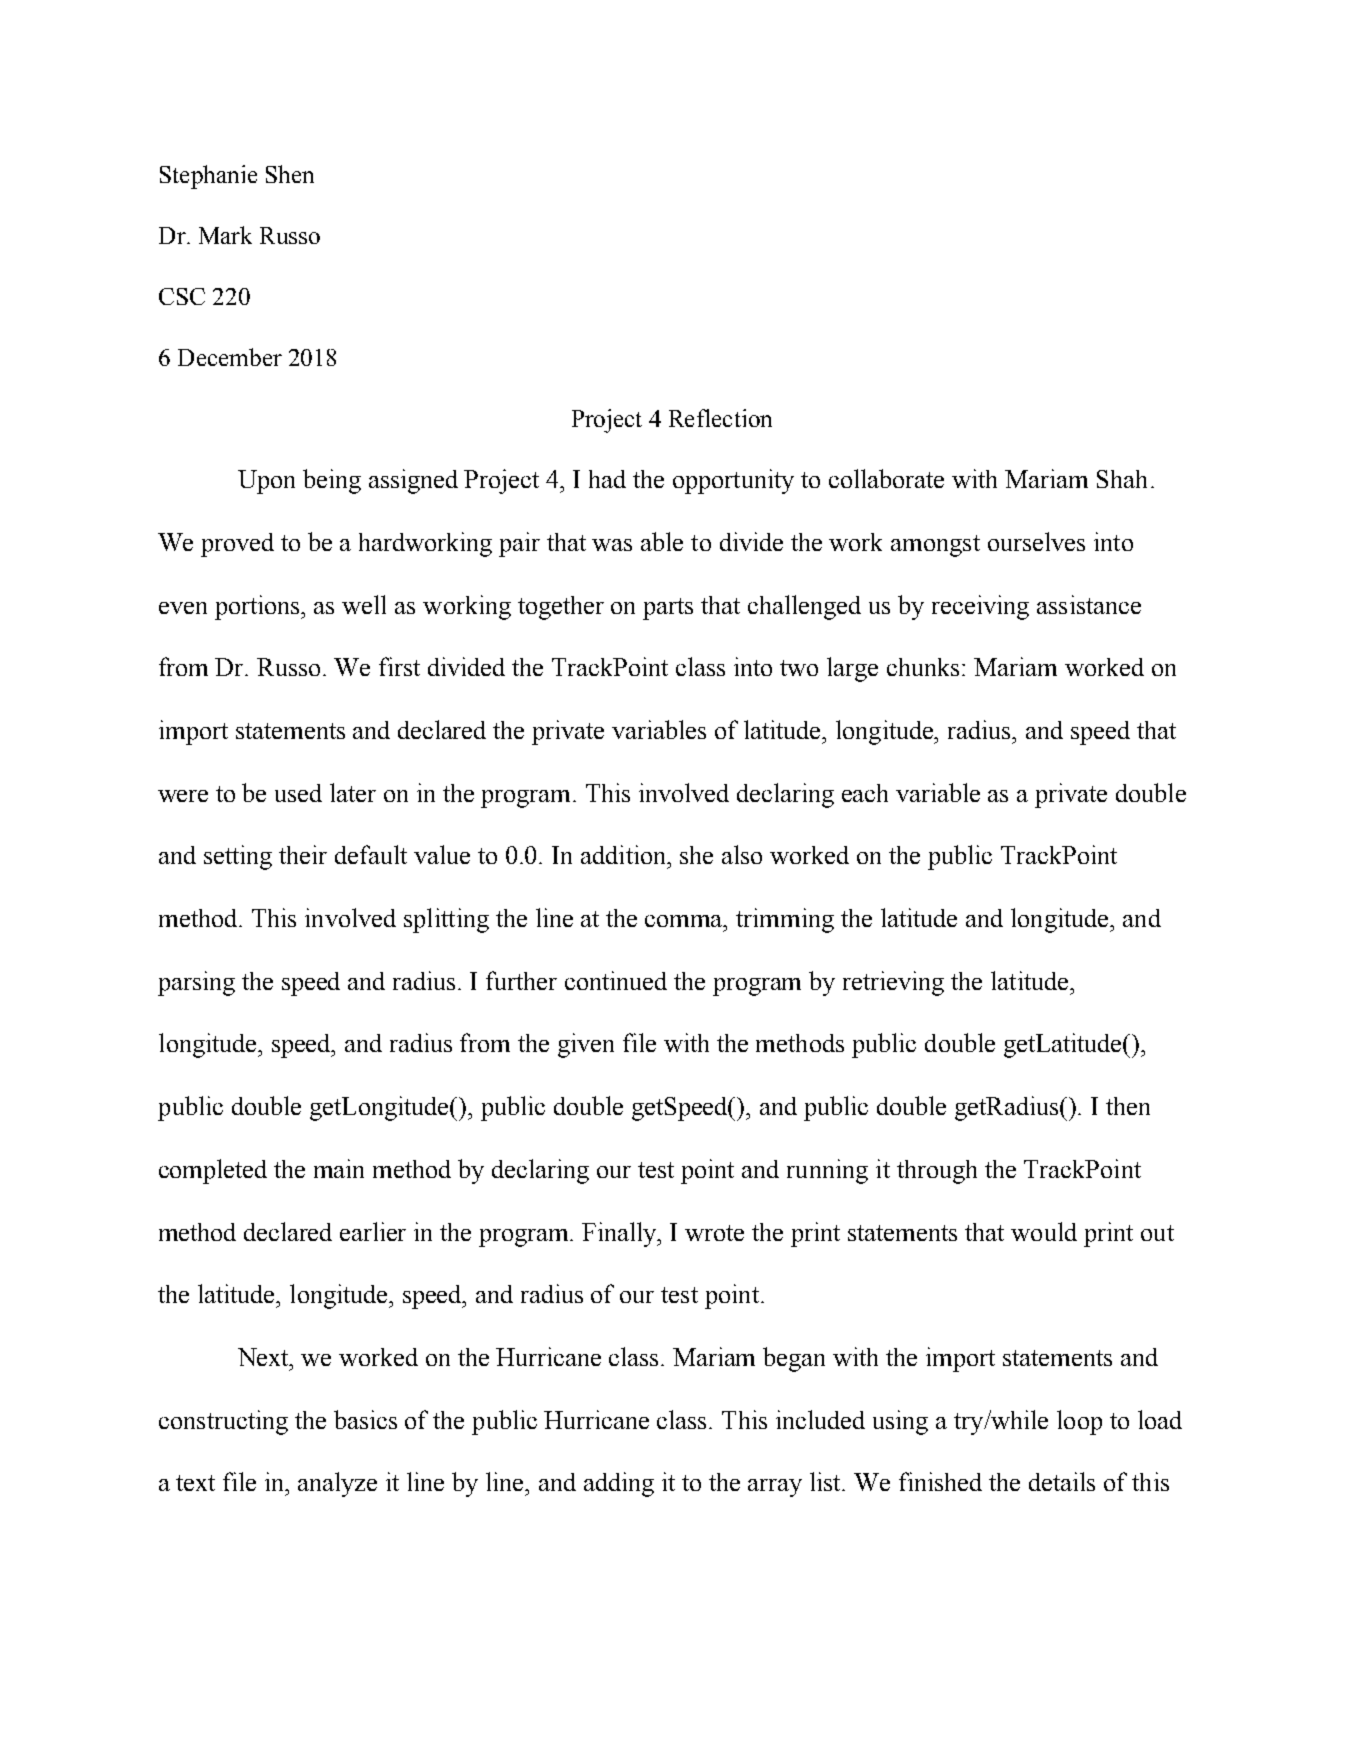 The height and width of the screenshot is (1742, 1346). What do you see at coordinates (1062, 1481) in the screenshot?
I see `details` at bounding box center [1062, 1481].
